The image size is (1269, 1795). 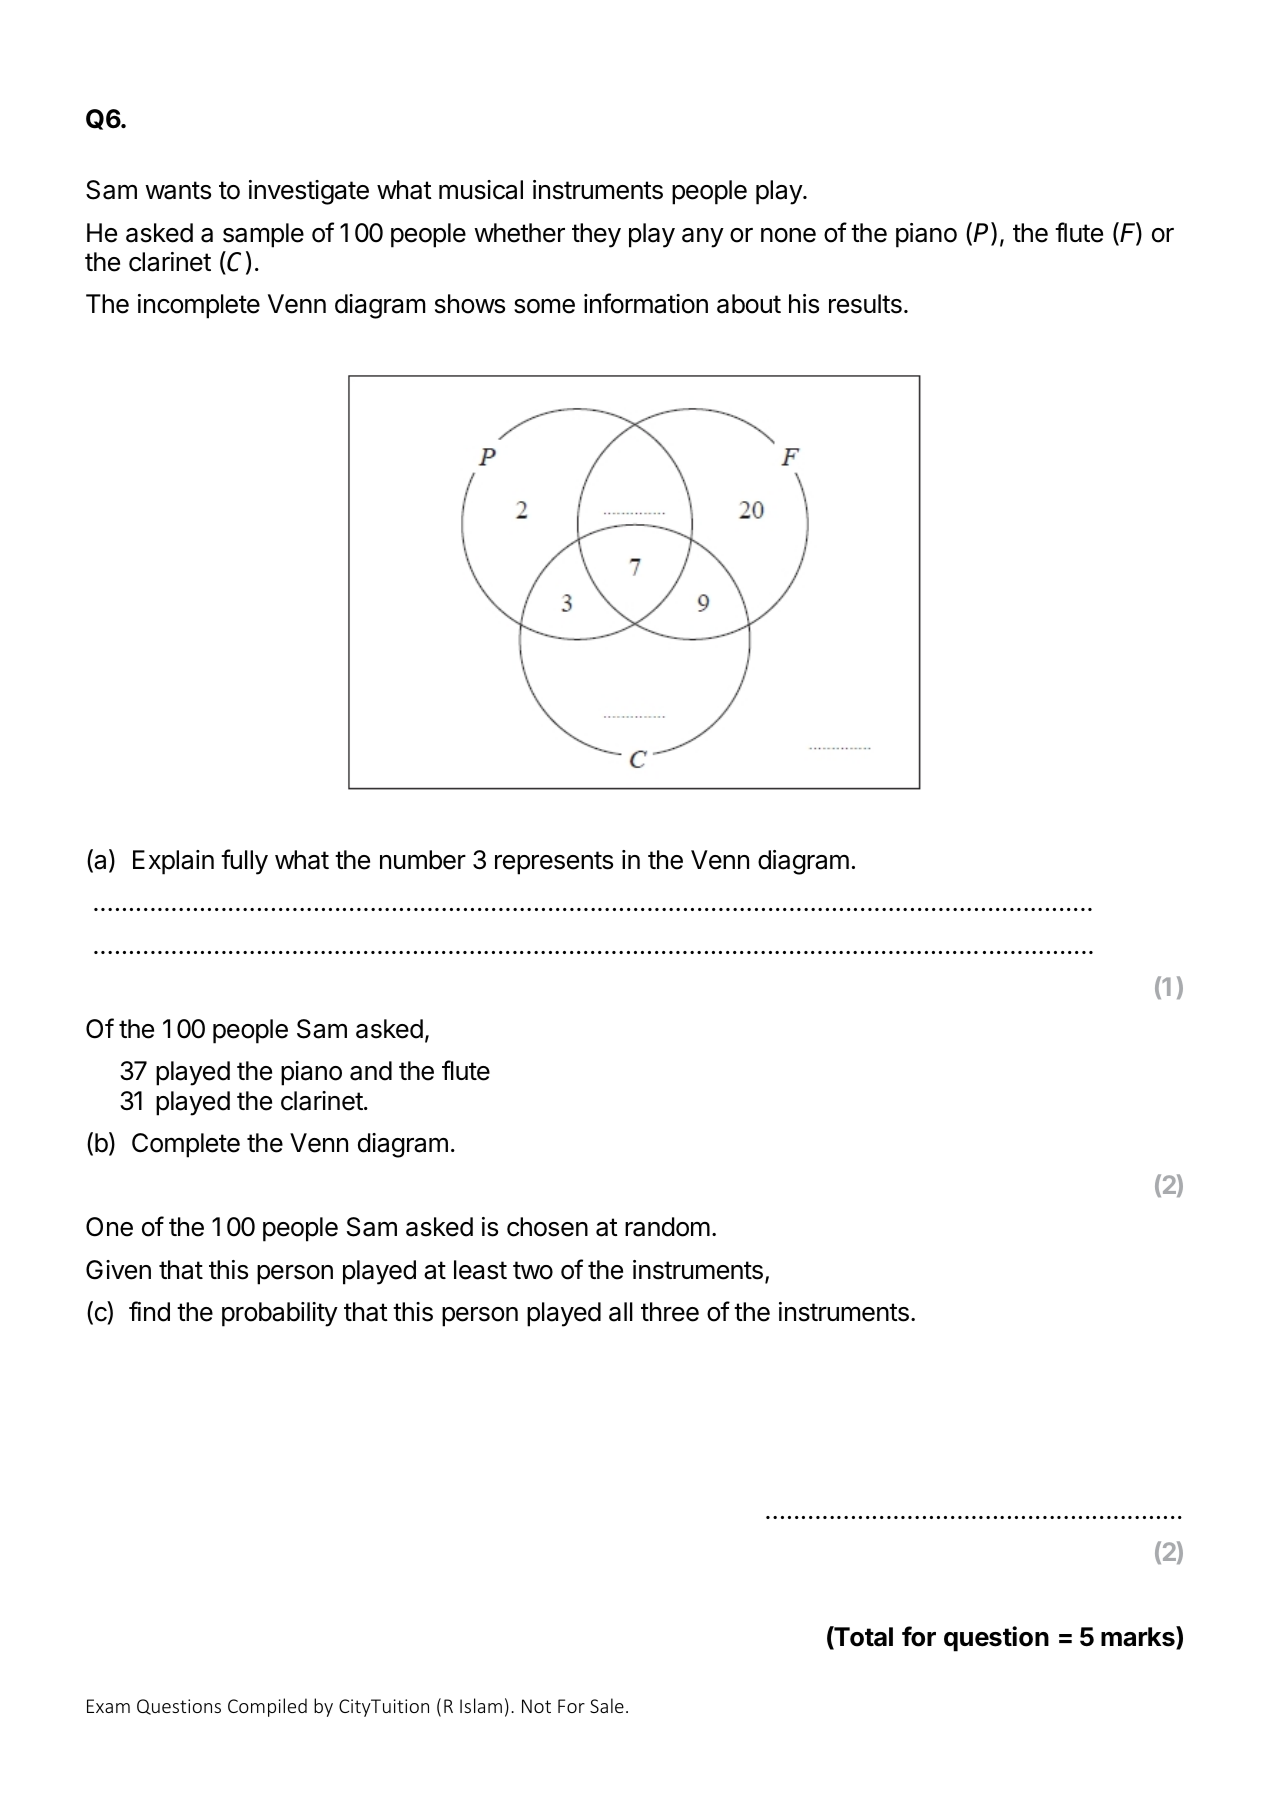 I want to click on they, so click(x=596, y=235).
